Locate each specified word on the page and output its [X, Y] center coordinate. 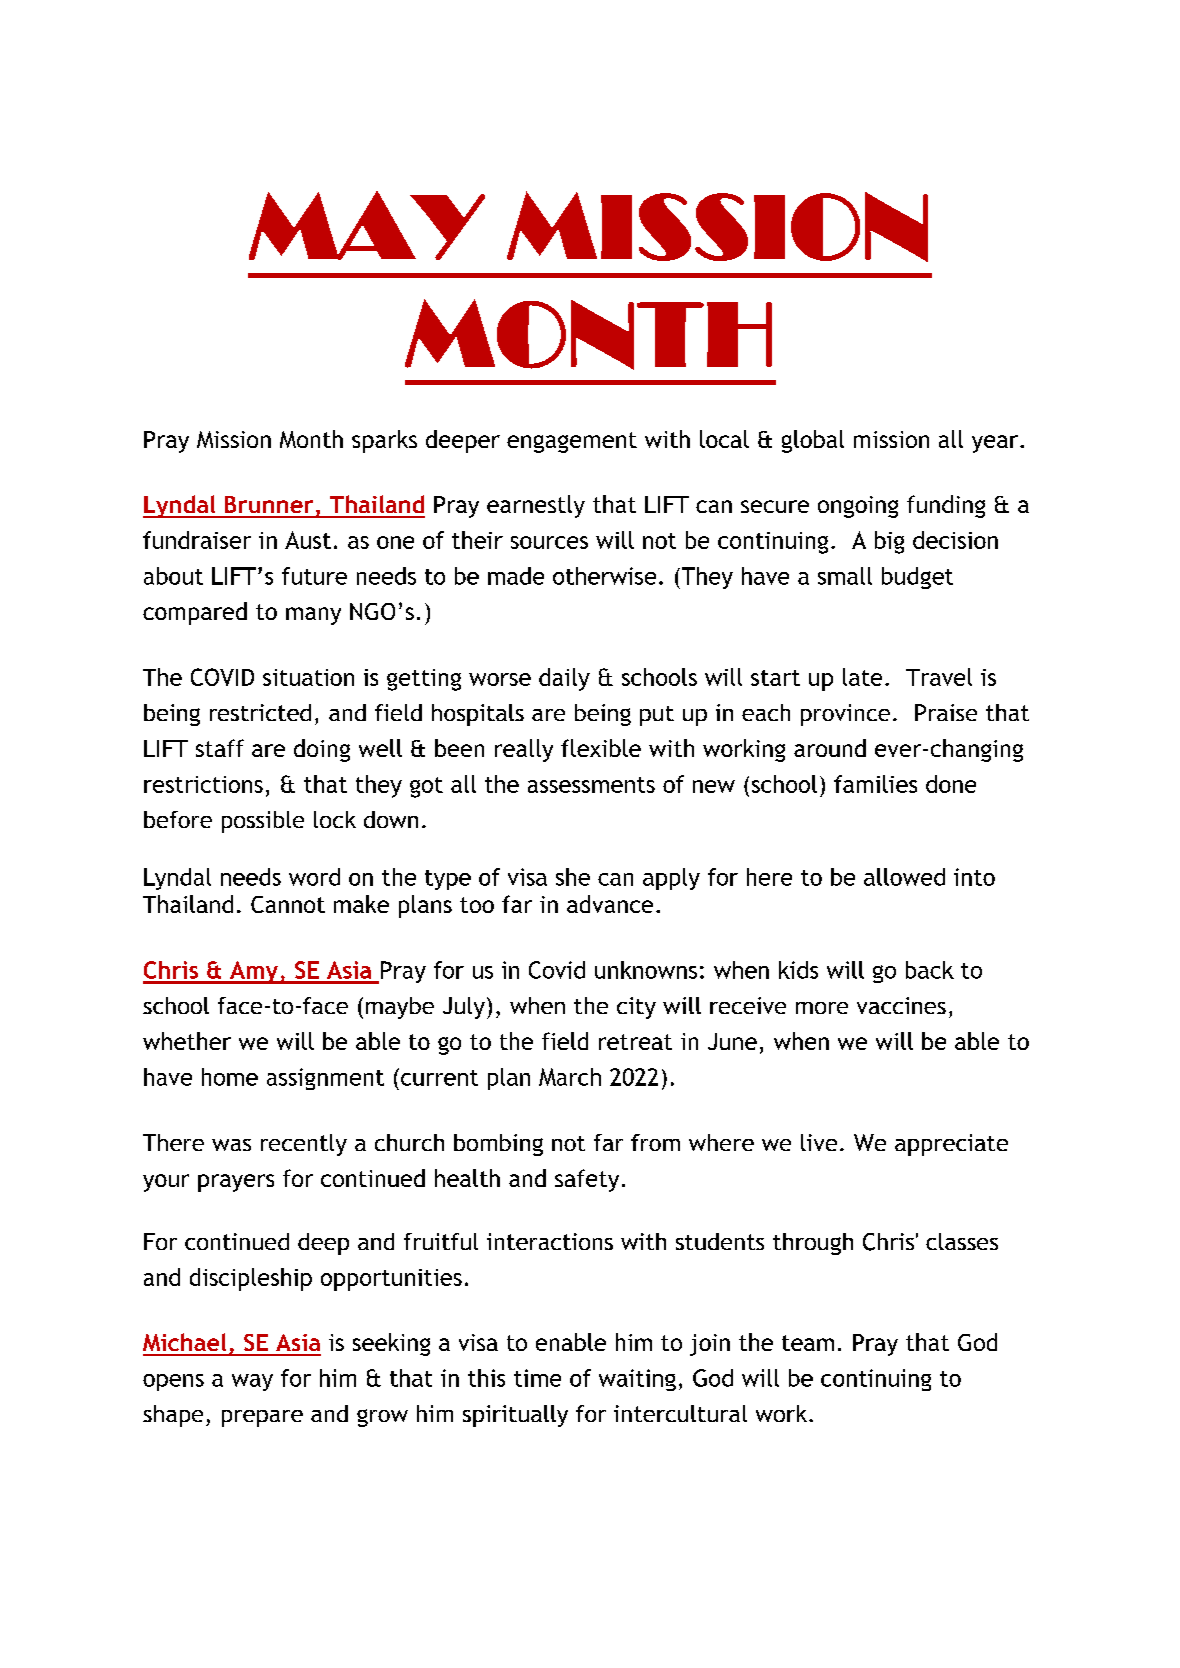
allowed [904, 877]
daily [564, 679]
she [573, 877]
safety [587, 1180]
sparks [384, 441]
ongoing [858, 507]
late [862, 677]
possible [263, 822]
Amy [254, 972]
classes [962, 1241]
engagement [572, 442]
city [636, 1008]
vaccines [901, 1005]
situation [308, 677]
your [166, 1183]
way [252, 1382]
